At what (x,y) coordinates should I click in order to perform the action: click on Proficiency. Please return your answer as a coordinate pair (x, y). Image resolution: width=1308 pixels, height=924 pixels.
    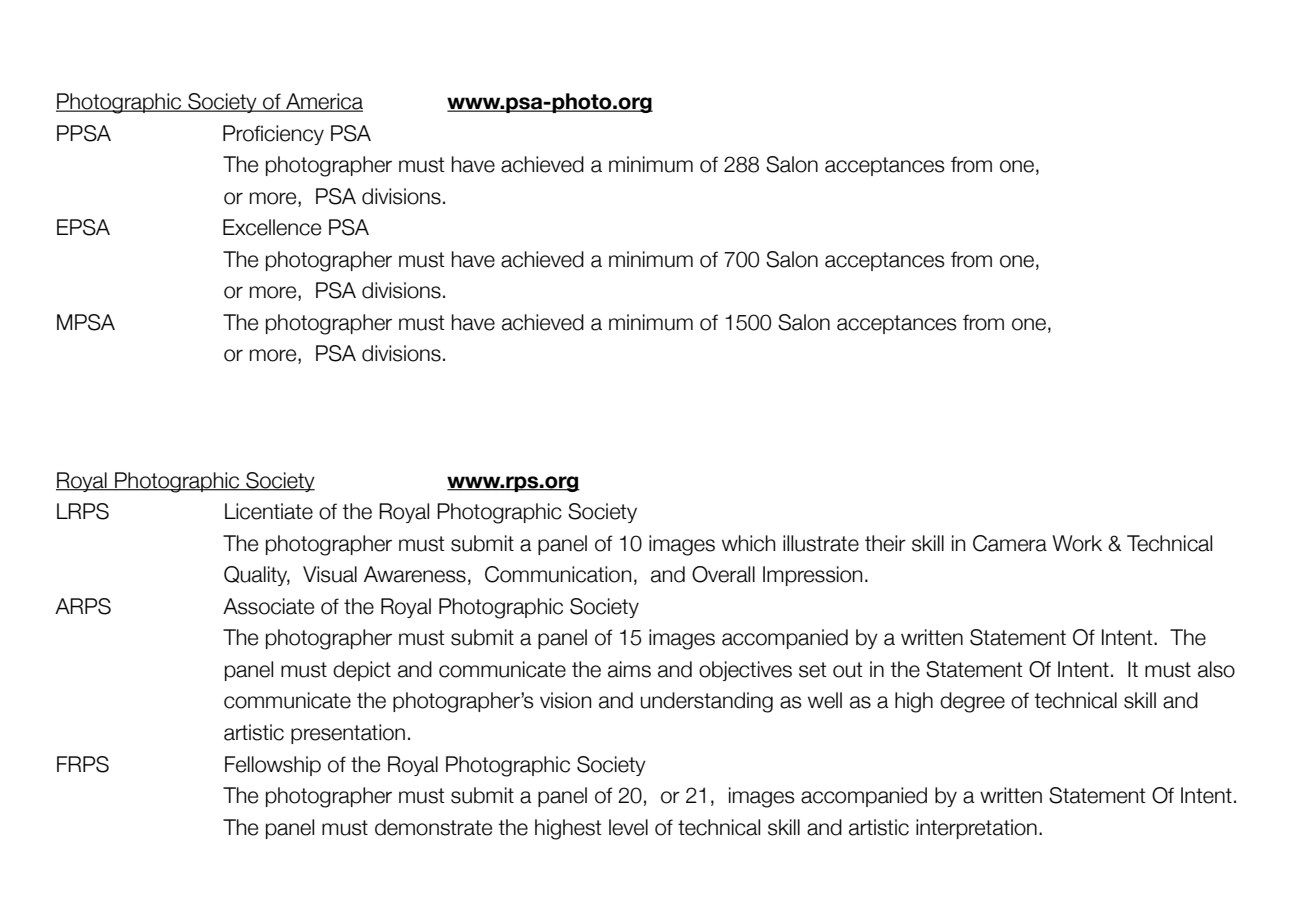
    Looking at the image, I should click on (273, 135).
